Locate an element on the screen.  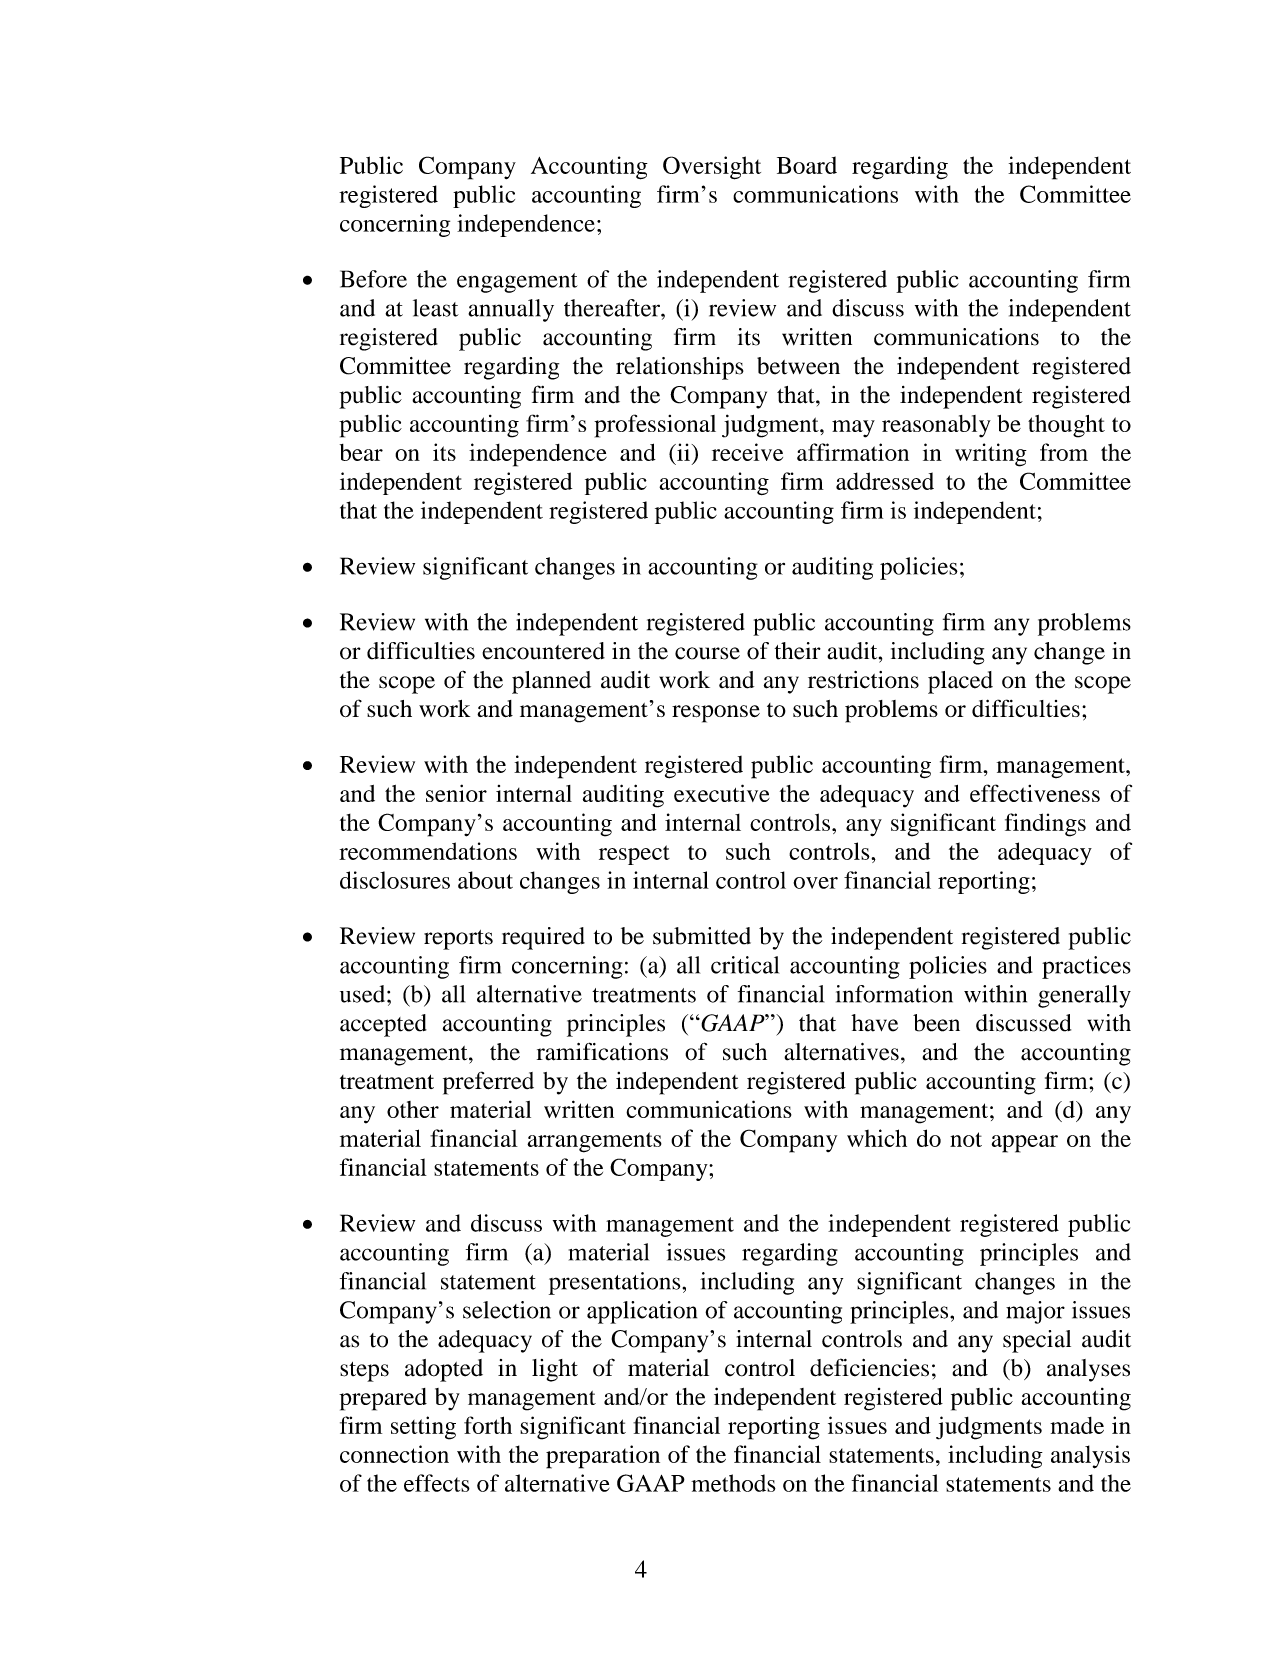
made is located at coordinates (1077, 1425).
